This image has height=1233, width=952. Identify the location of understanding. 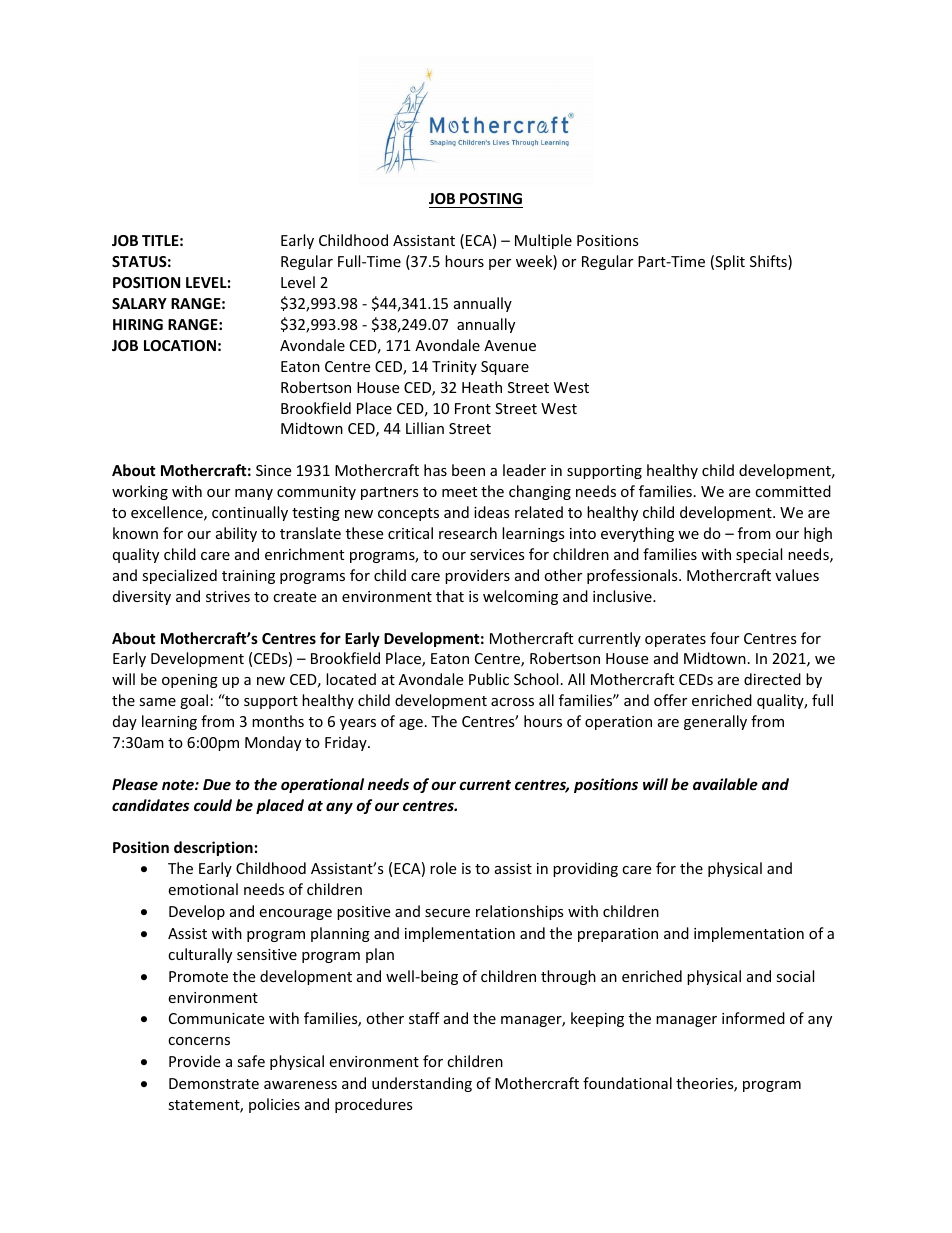
(422, 1084).
